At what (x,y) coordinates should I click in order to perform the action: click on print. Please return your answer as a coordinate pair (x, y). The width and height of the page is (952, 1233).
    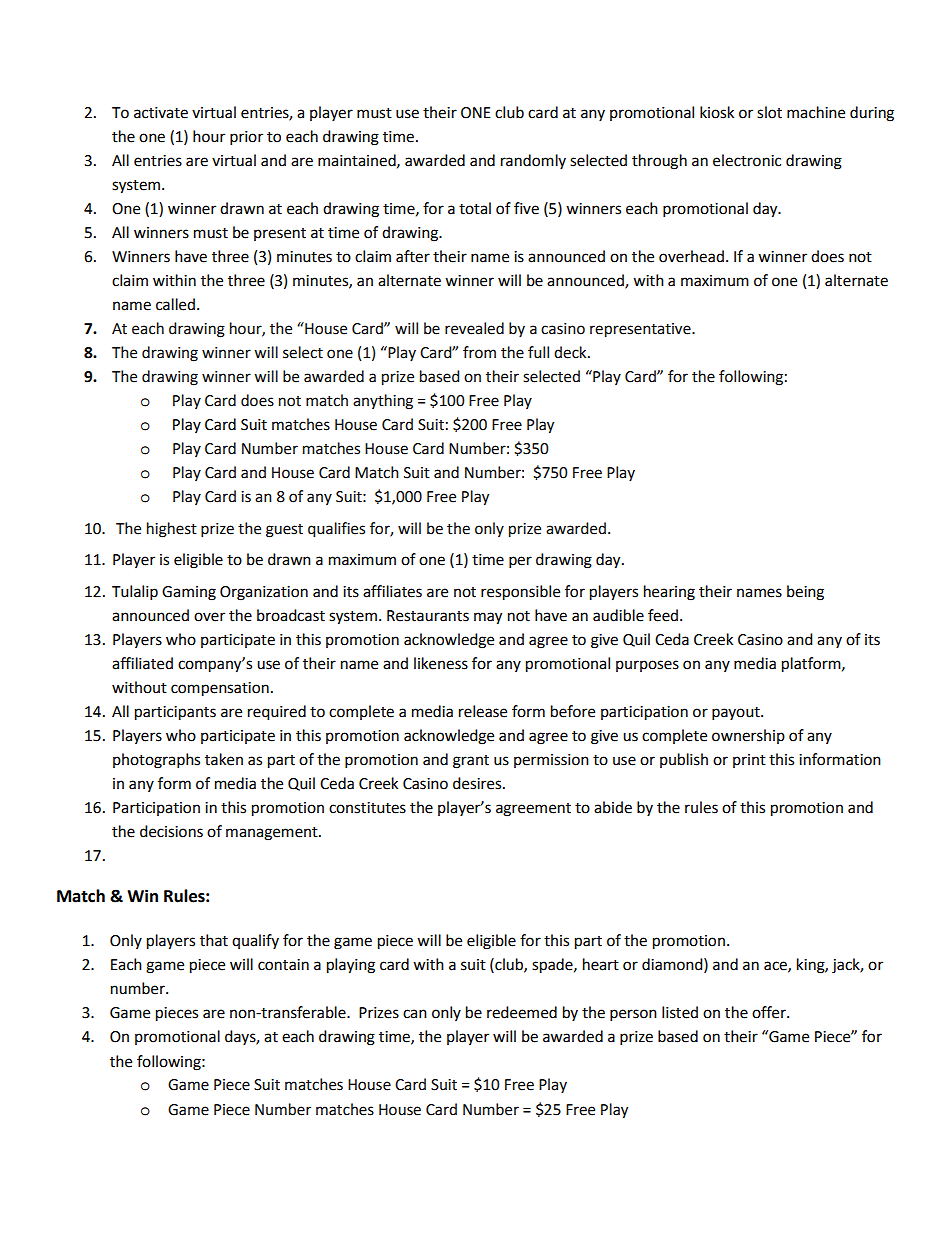
    Looking at the image, I should click on (749, 761).
